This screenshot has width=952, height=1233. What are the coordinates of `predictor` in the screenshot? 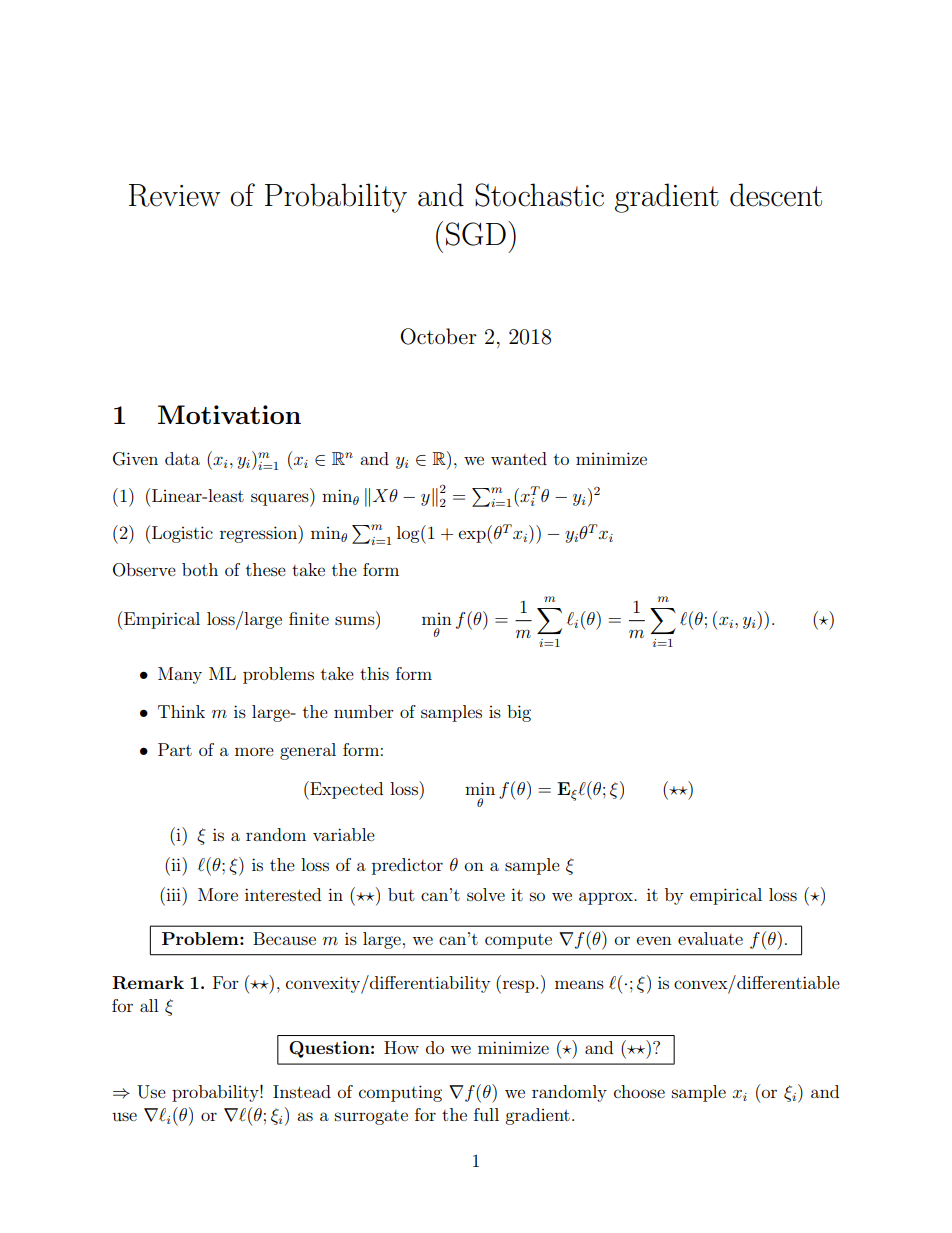 It's located at (407, 866).
